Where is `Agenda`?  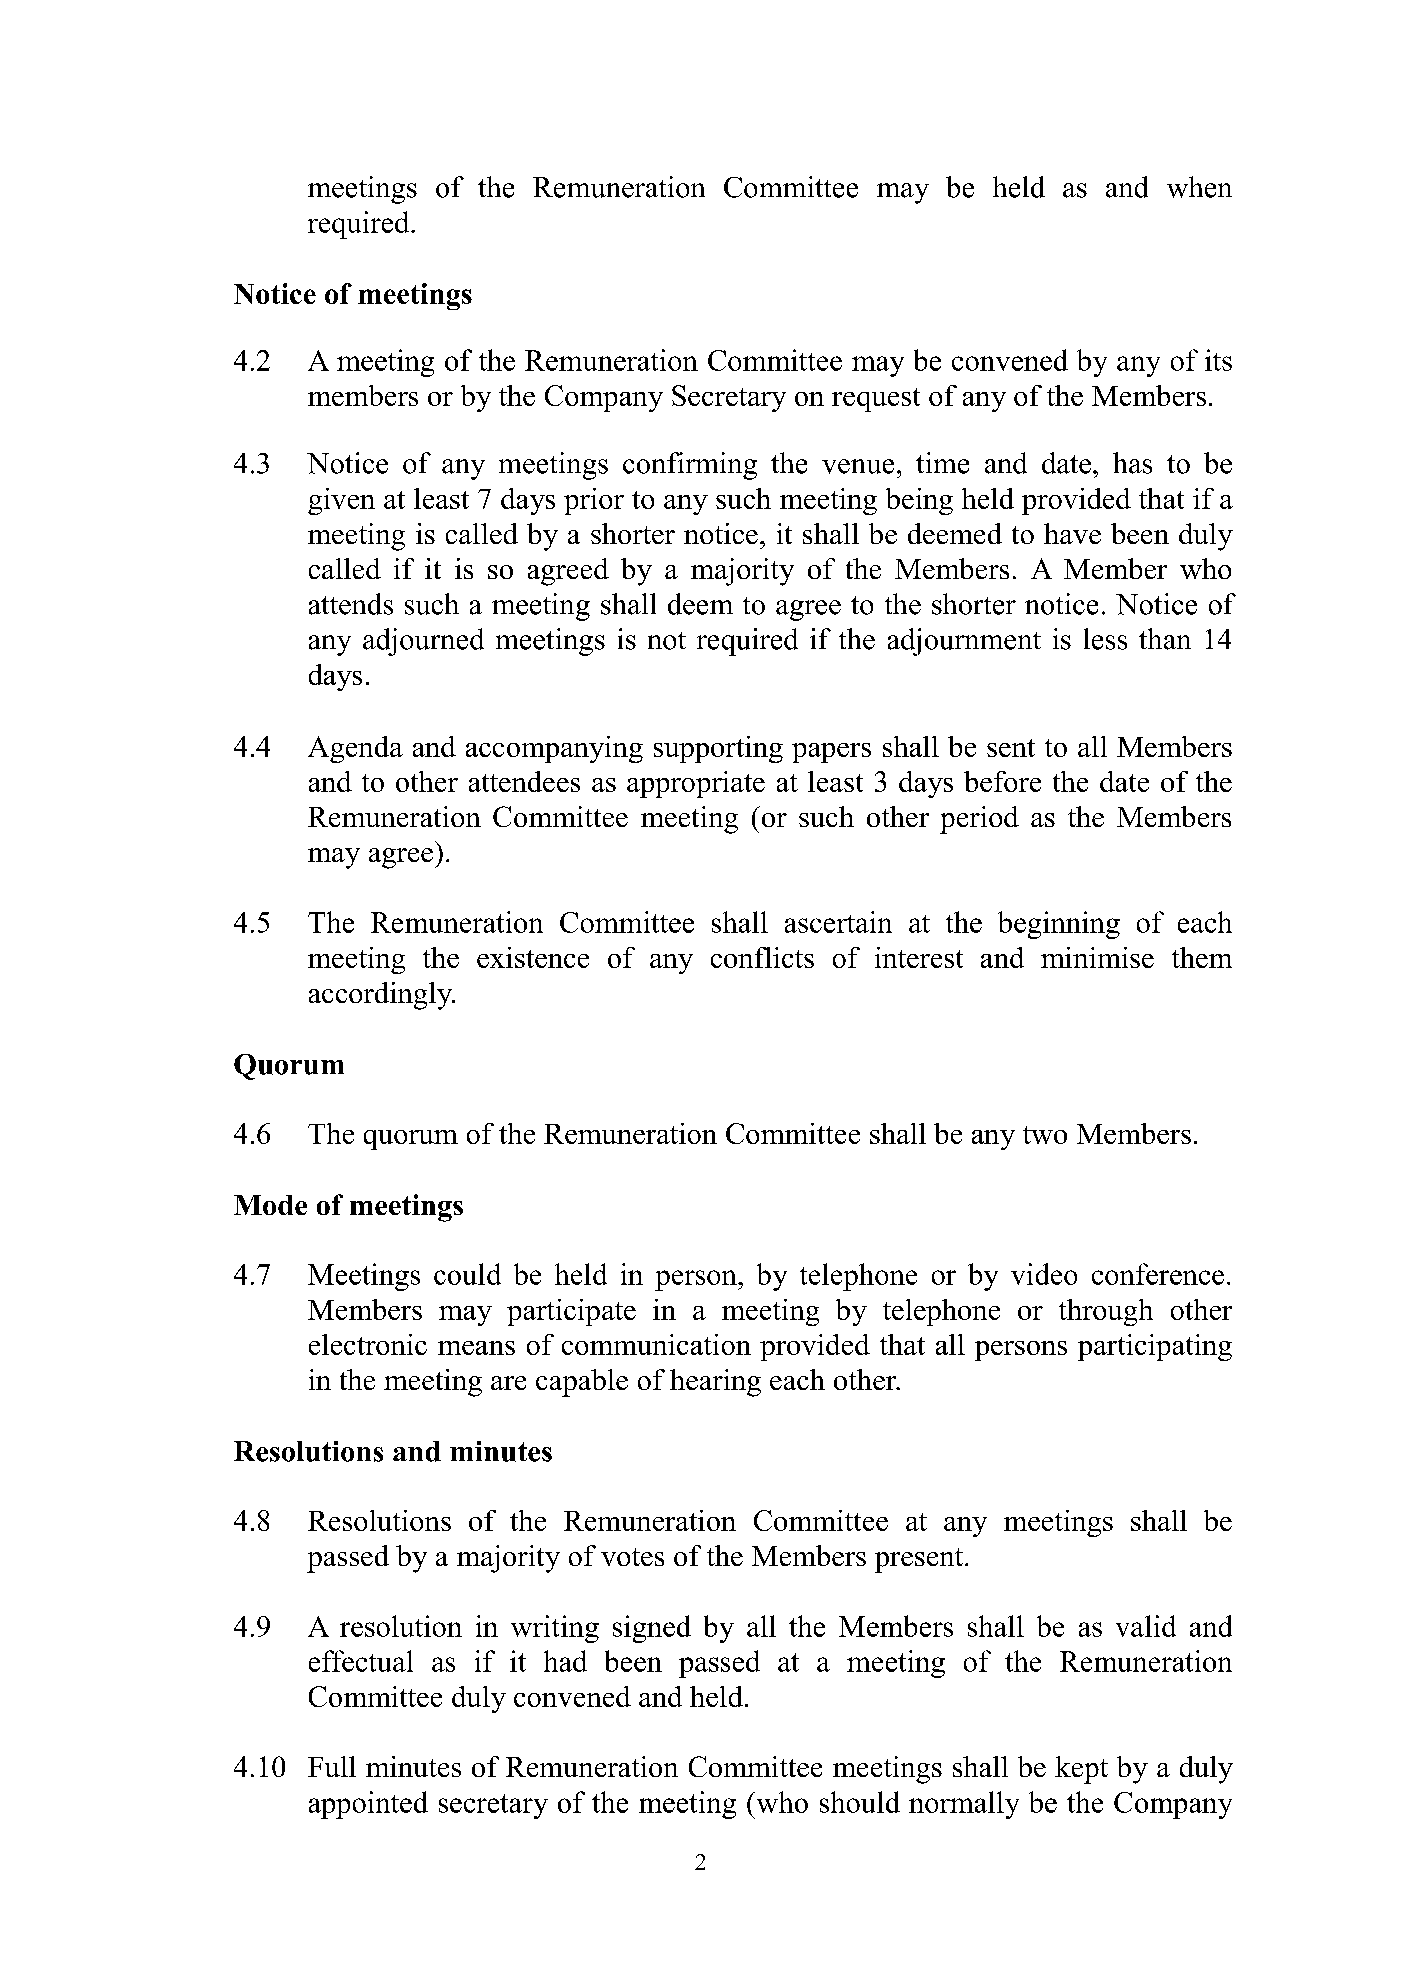
Agenda is located at coordinates (355, 749).
